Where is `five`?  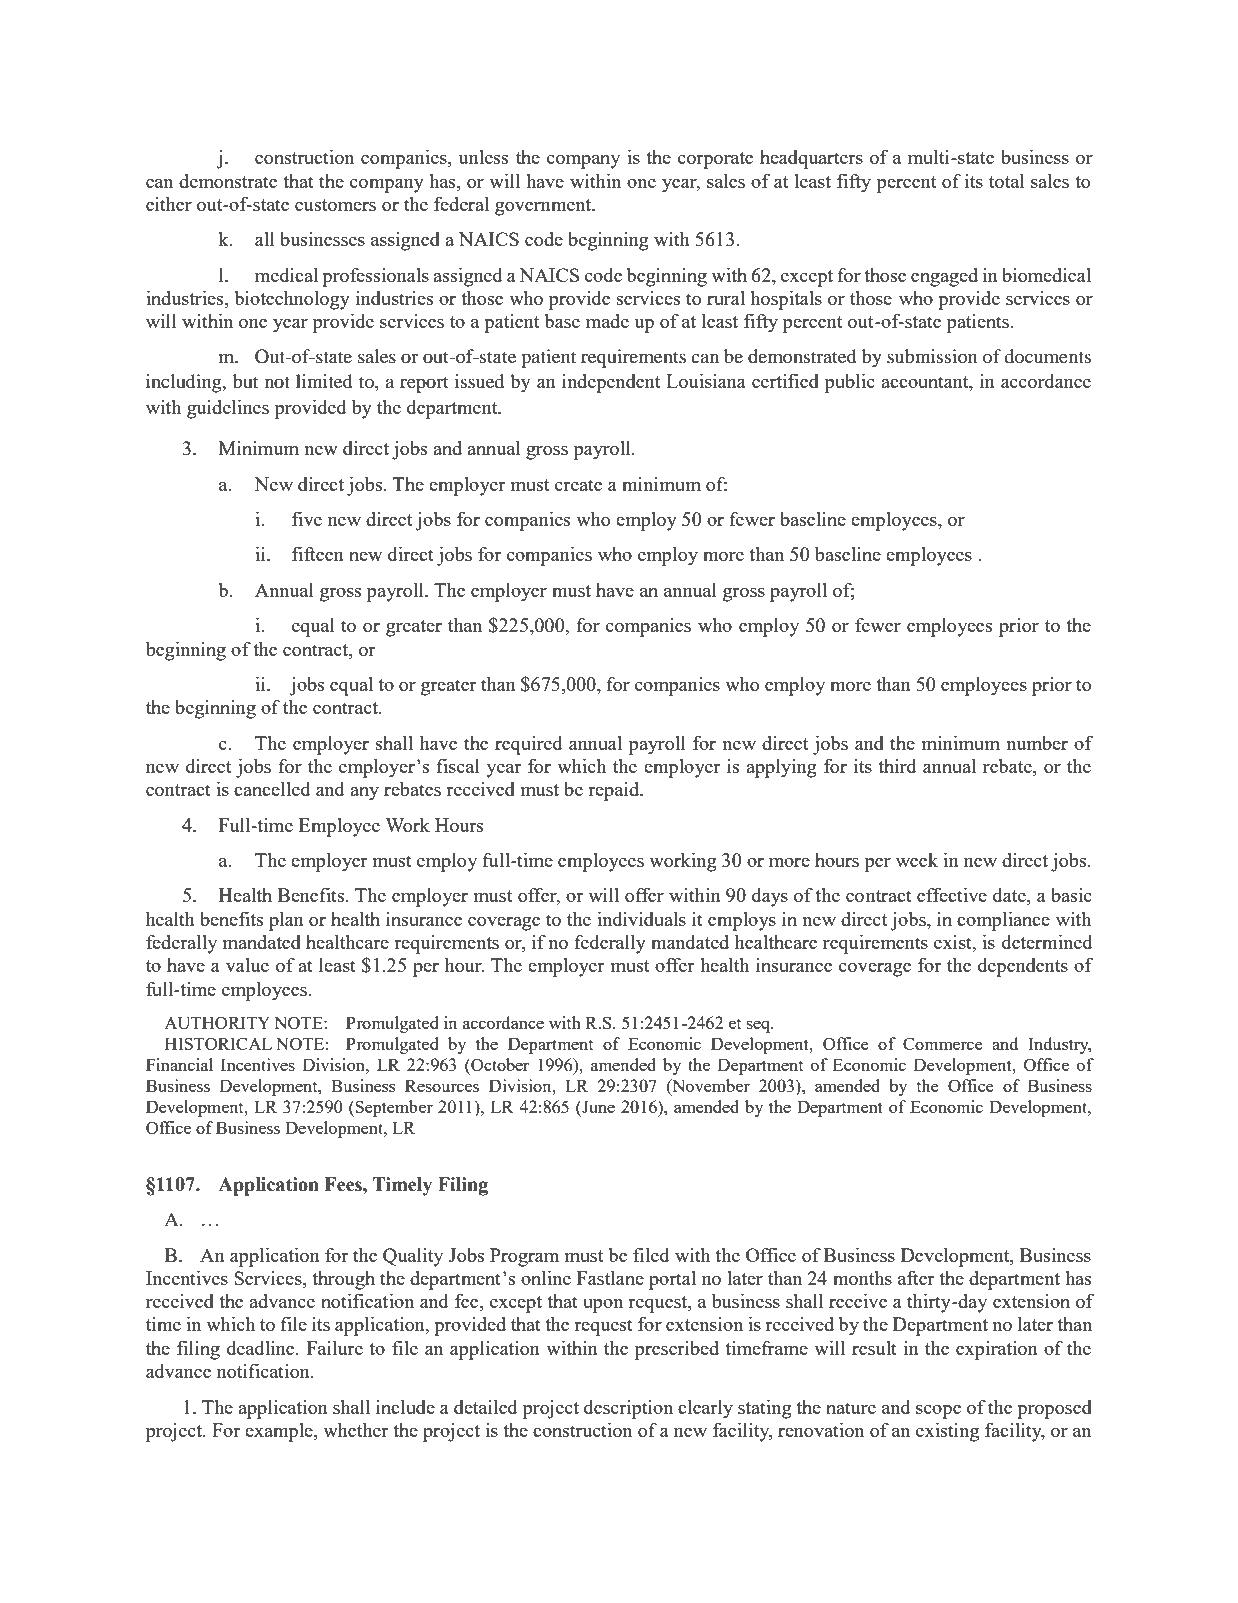
five is located at coordinates (307, 519).
